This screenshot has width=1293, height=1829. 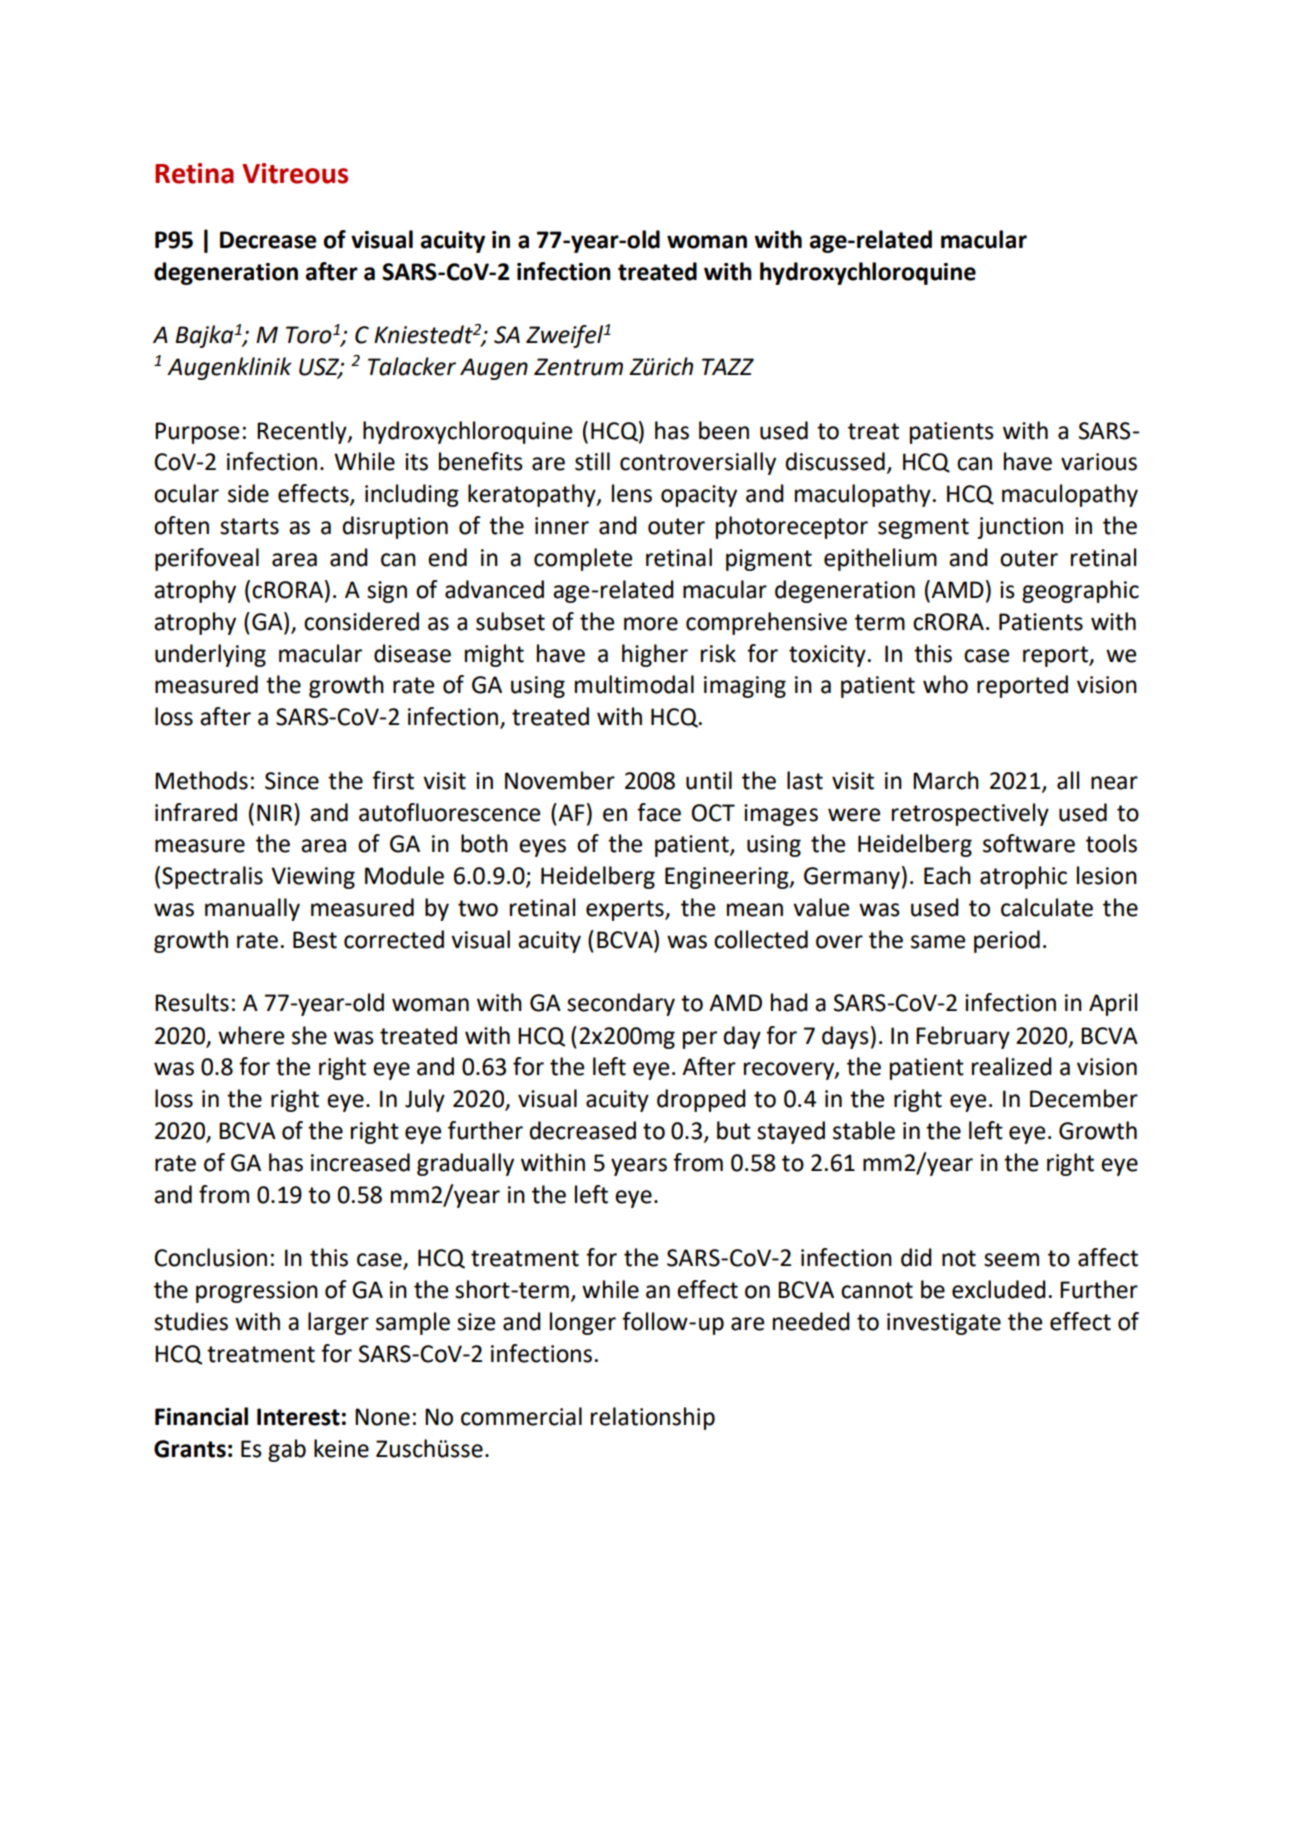 I want to click on relationship, so click(x=653, y=1418).
